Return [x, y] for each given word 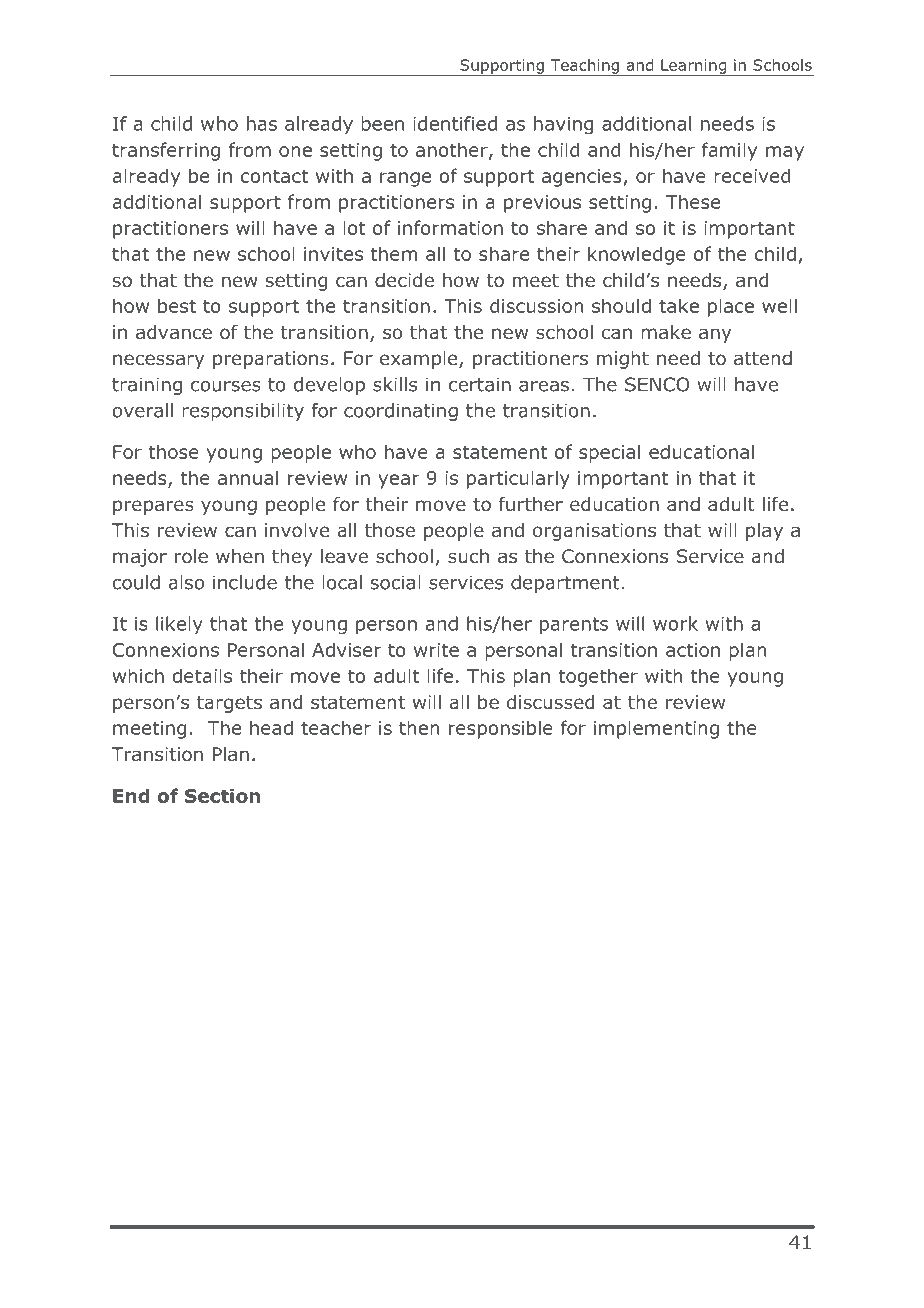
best [177, 305]
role [191, 556]
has [262, 123]
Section [222, 795]
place [731, 307]
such [468, 556]
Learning [694, 67]
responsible [501, 729]
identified [455, 123]
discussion [536, 305]
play [764, 532]
